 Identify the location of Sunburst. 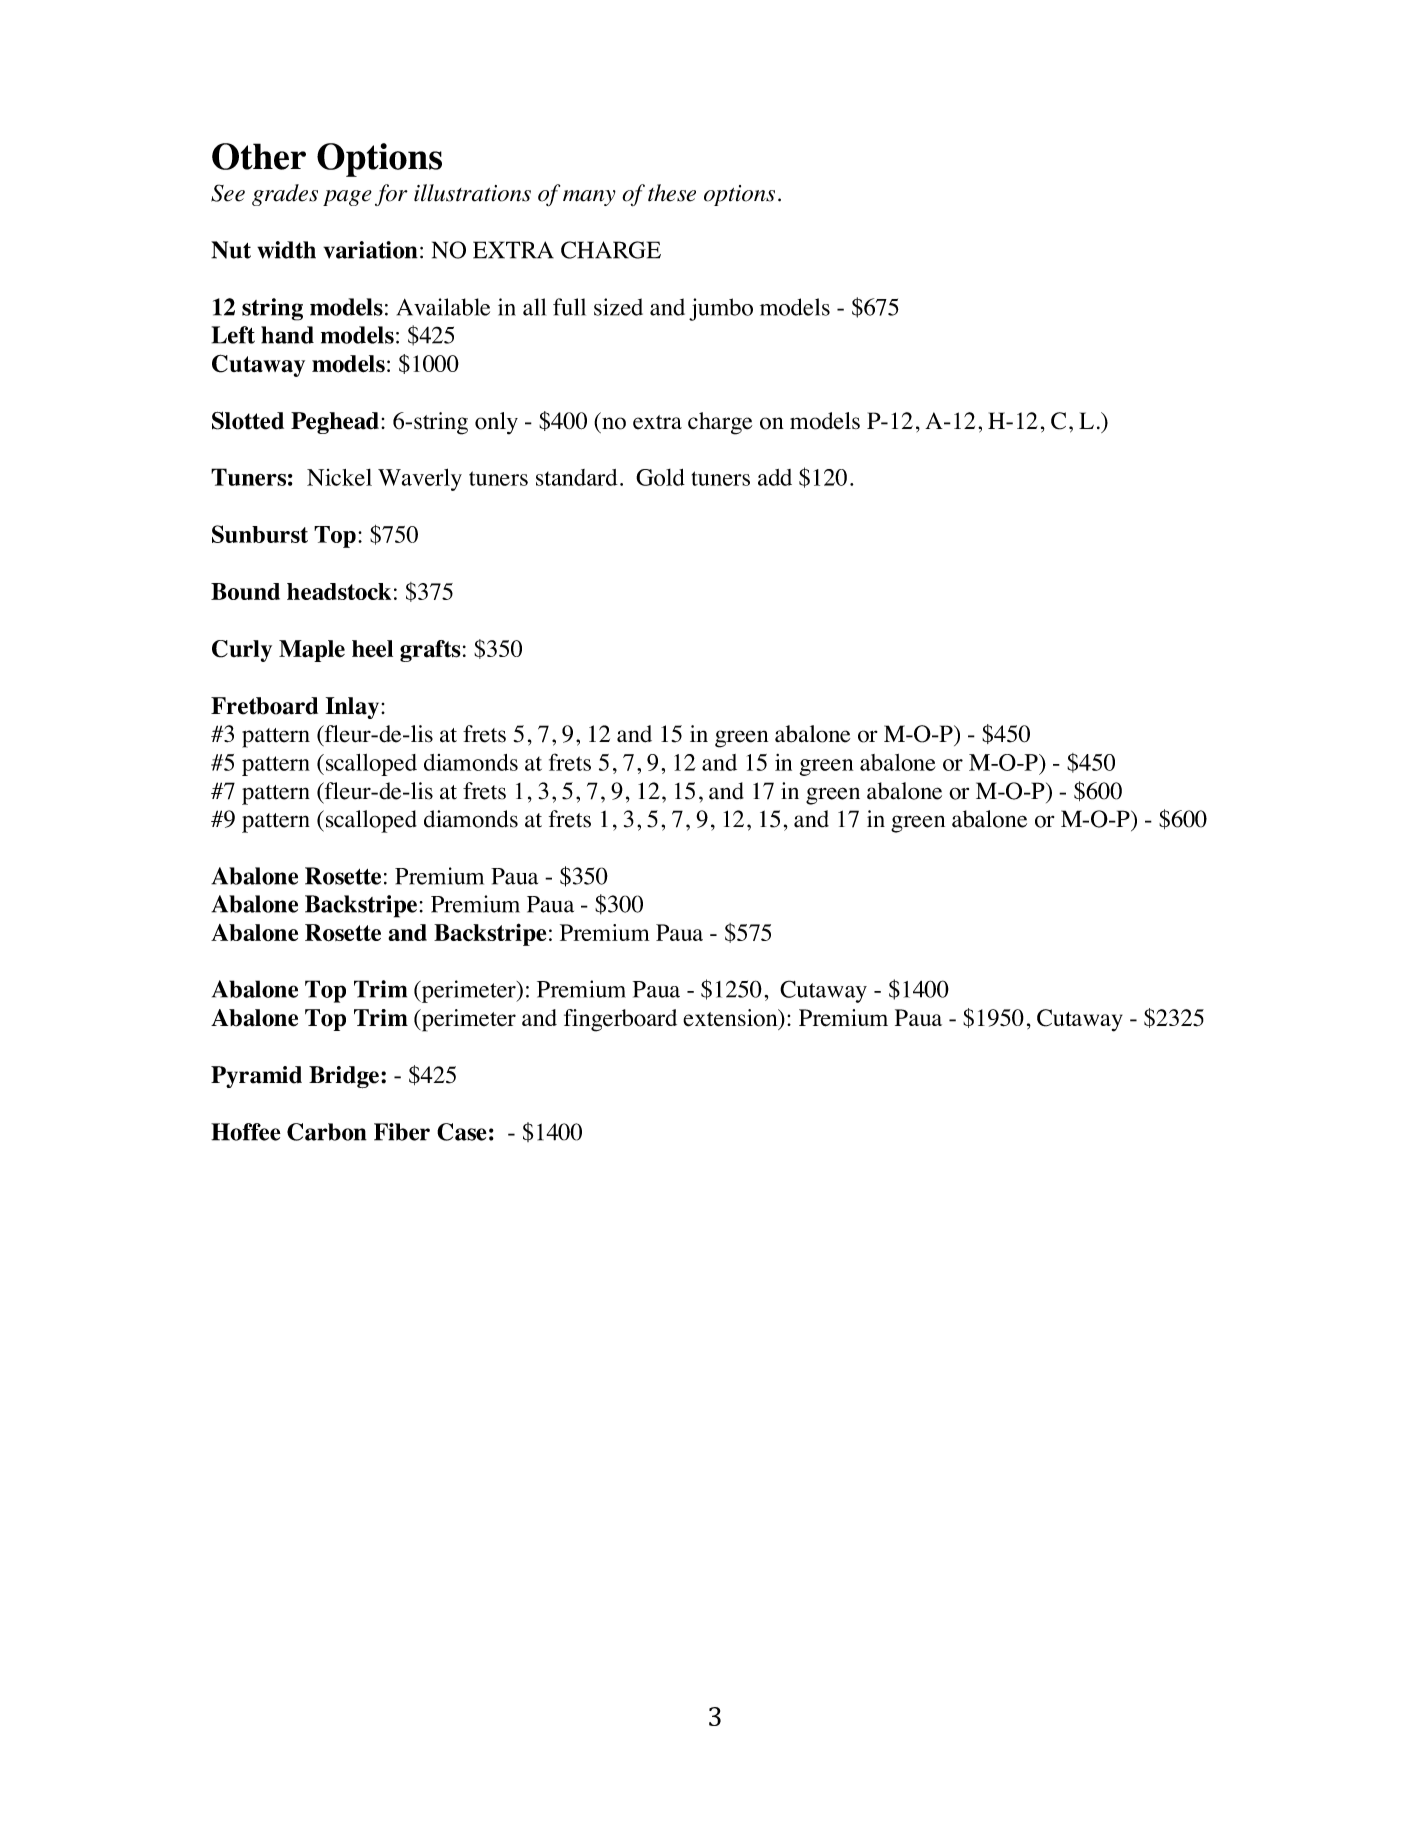
(260, 534).
